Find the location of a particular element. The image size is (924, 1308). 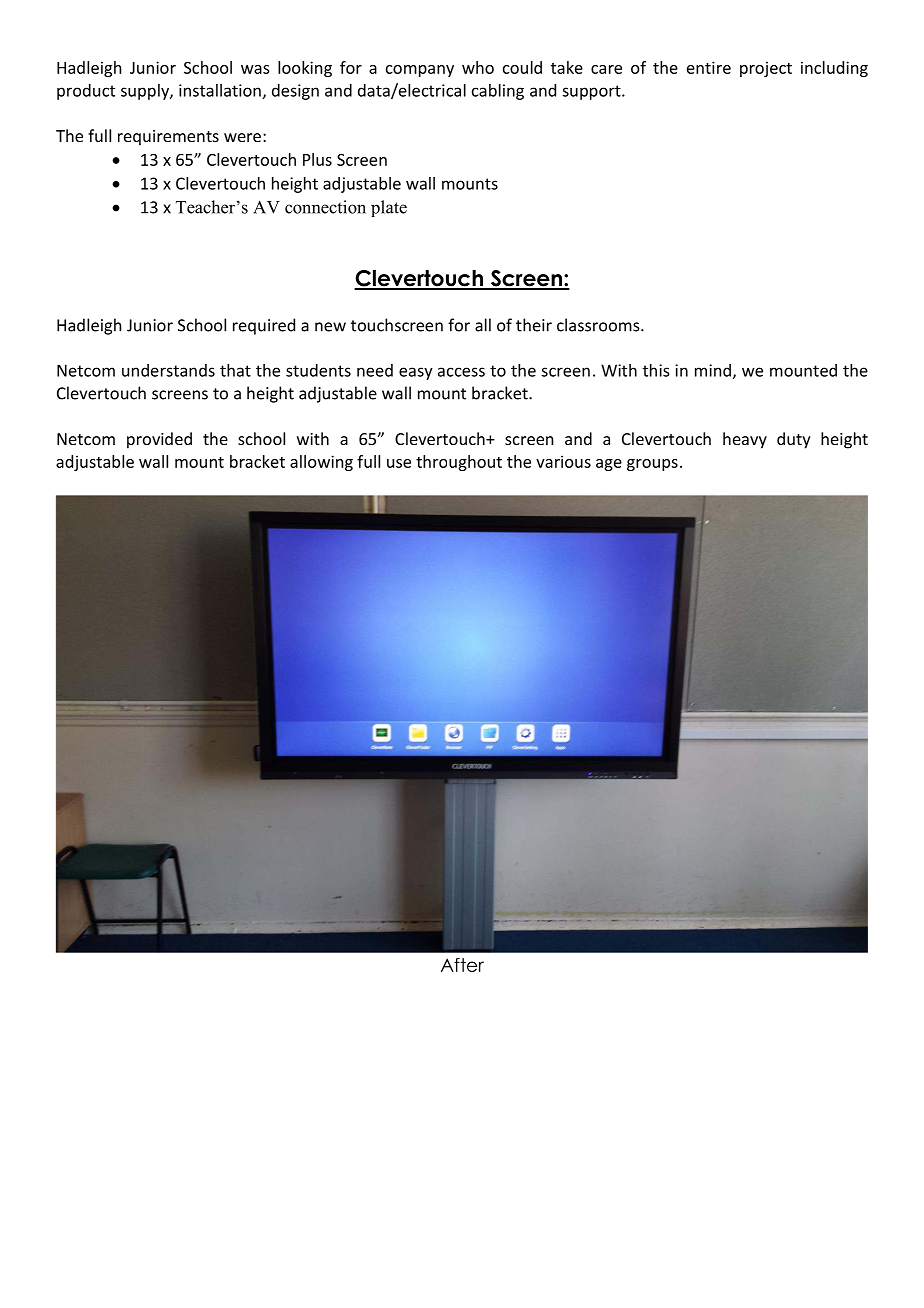

installation is located at coordinates (220, 90).
